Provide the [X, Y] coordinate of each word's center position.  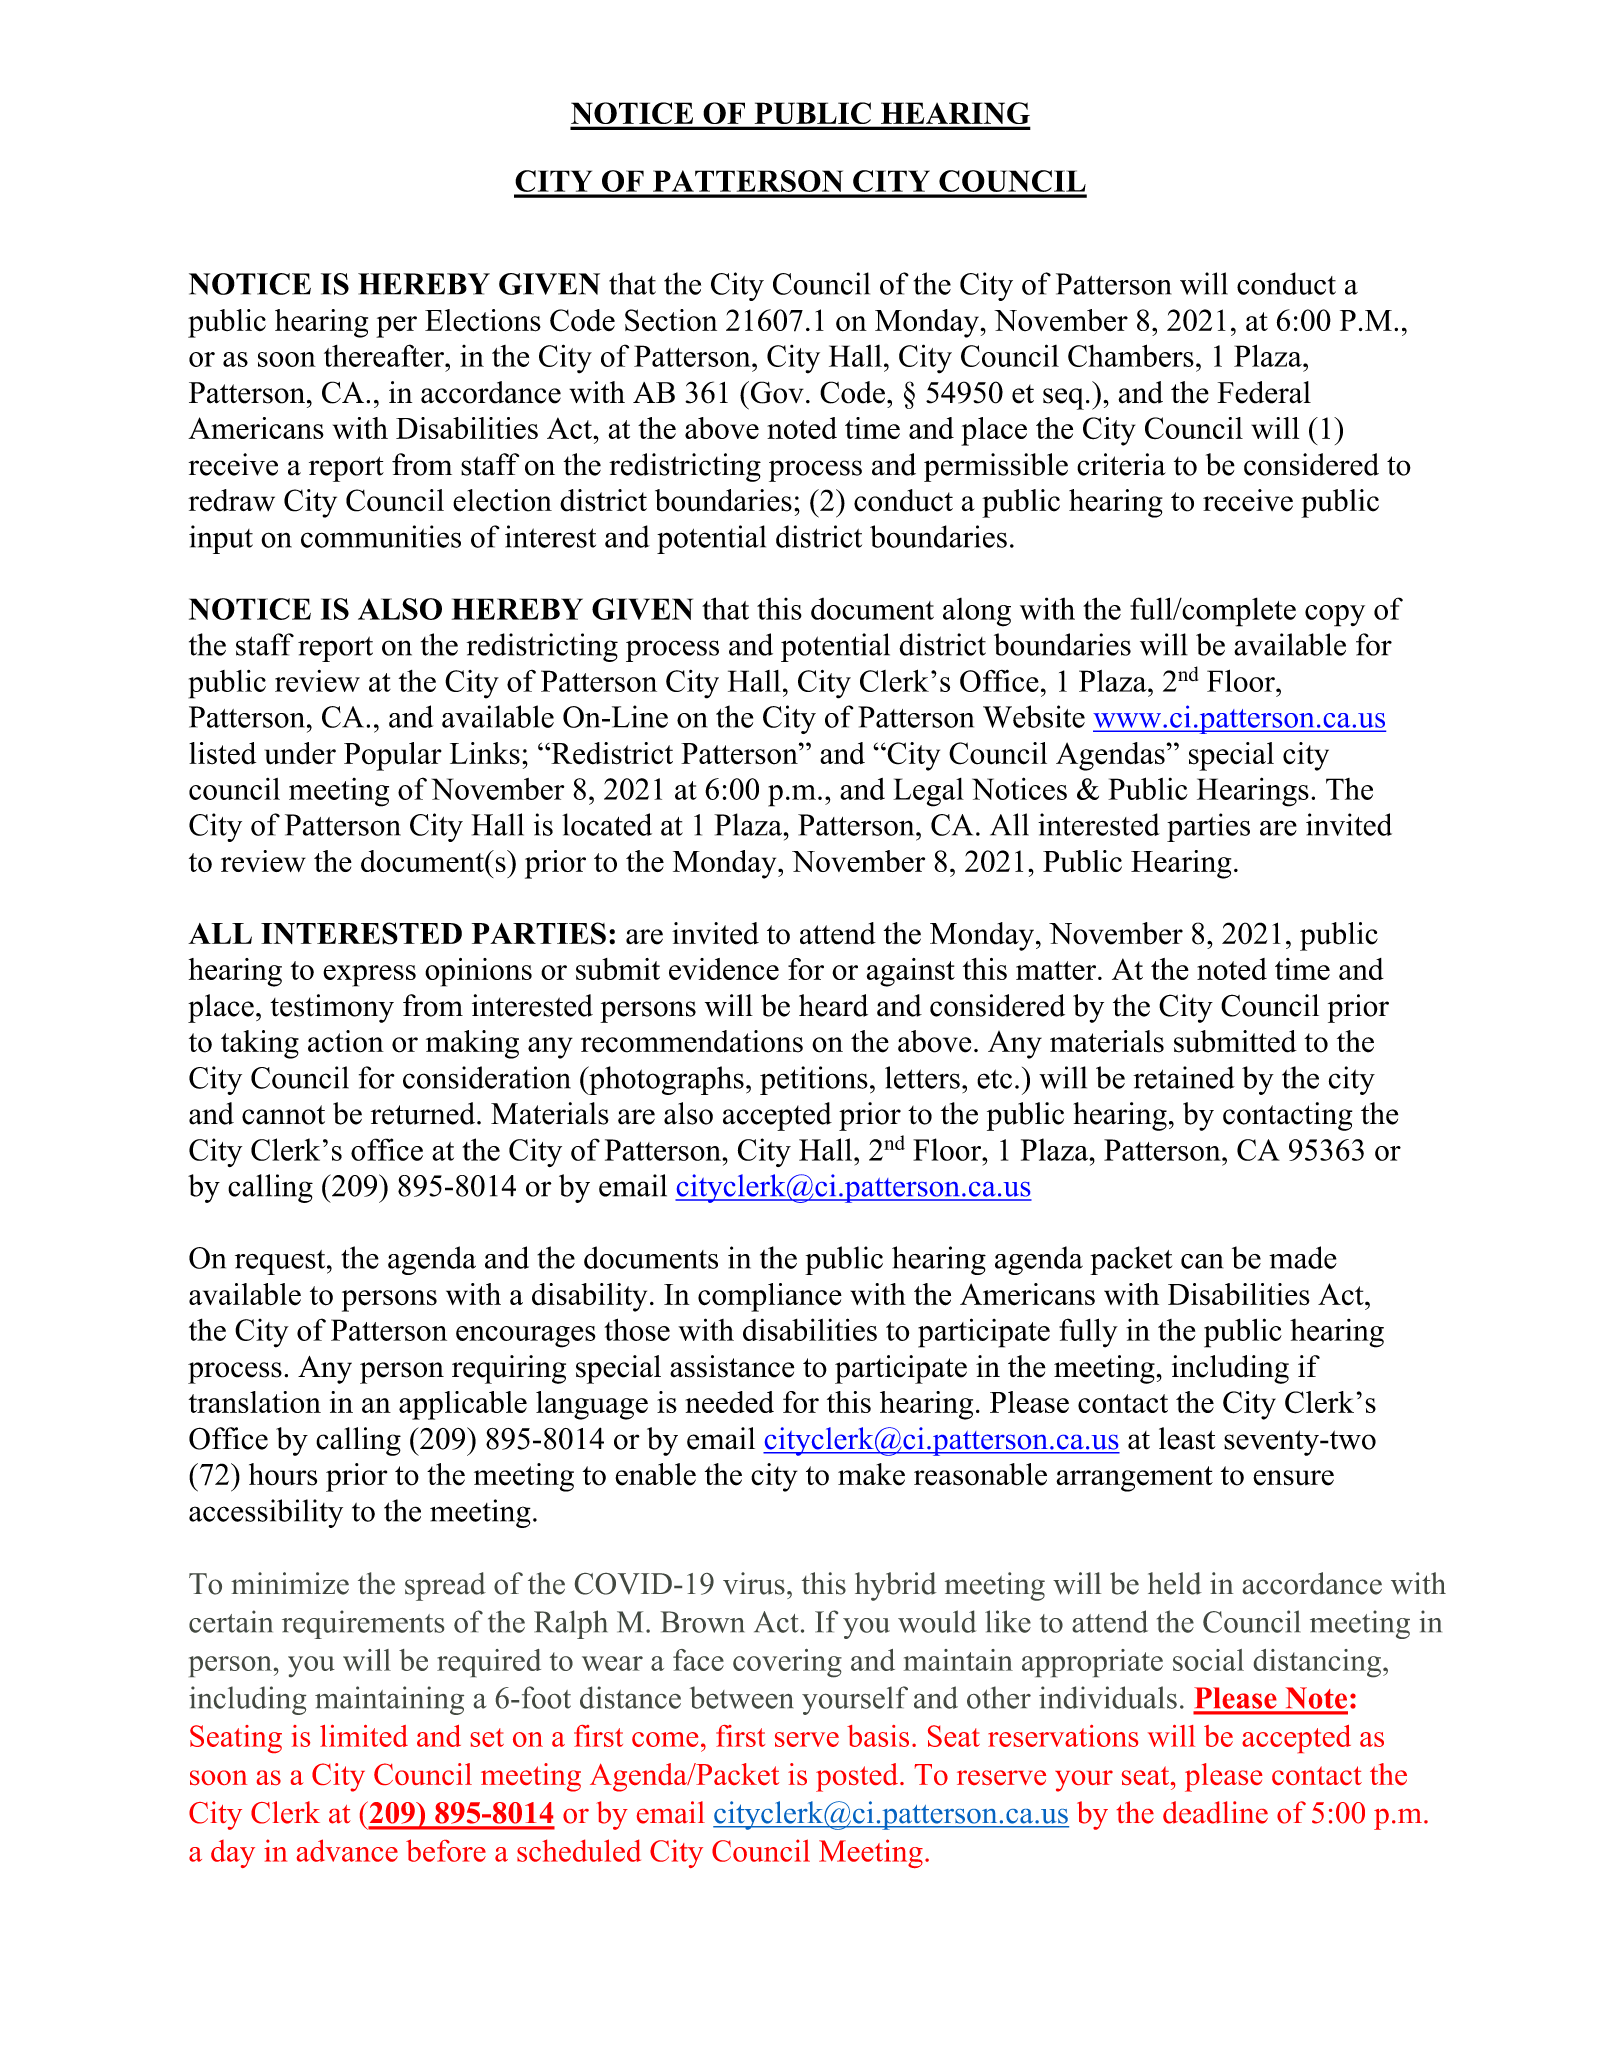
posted [858, 1777]
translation [255, 1402]
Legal [928, 792]
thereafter [385, 355]
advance [347, 1850]
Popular [393, 756]
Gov [776, 392]
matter [1057, 970]
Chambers [1131, 355]
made [1303, 1257]
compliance [770, 1297]
